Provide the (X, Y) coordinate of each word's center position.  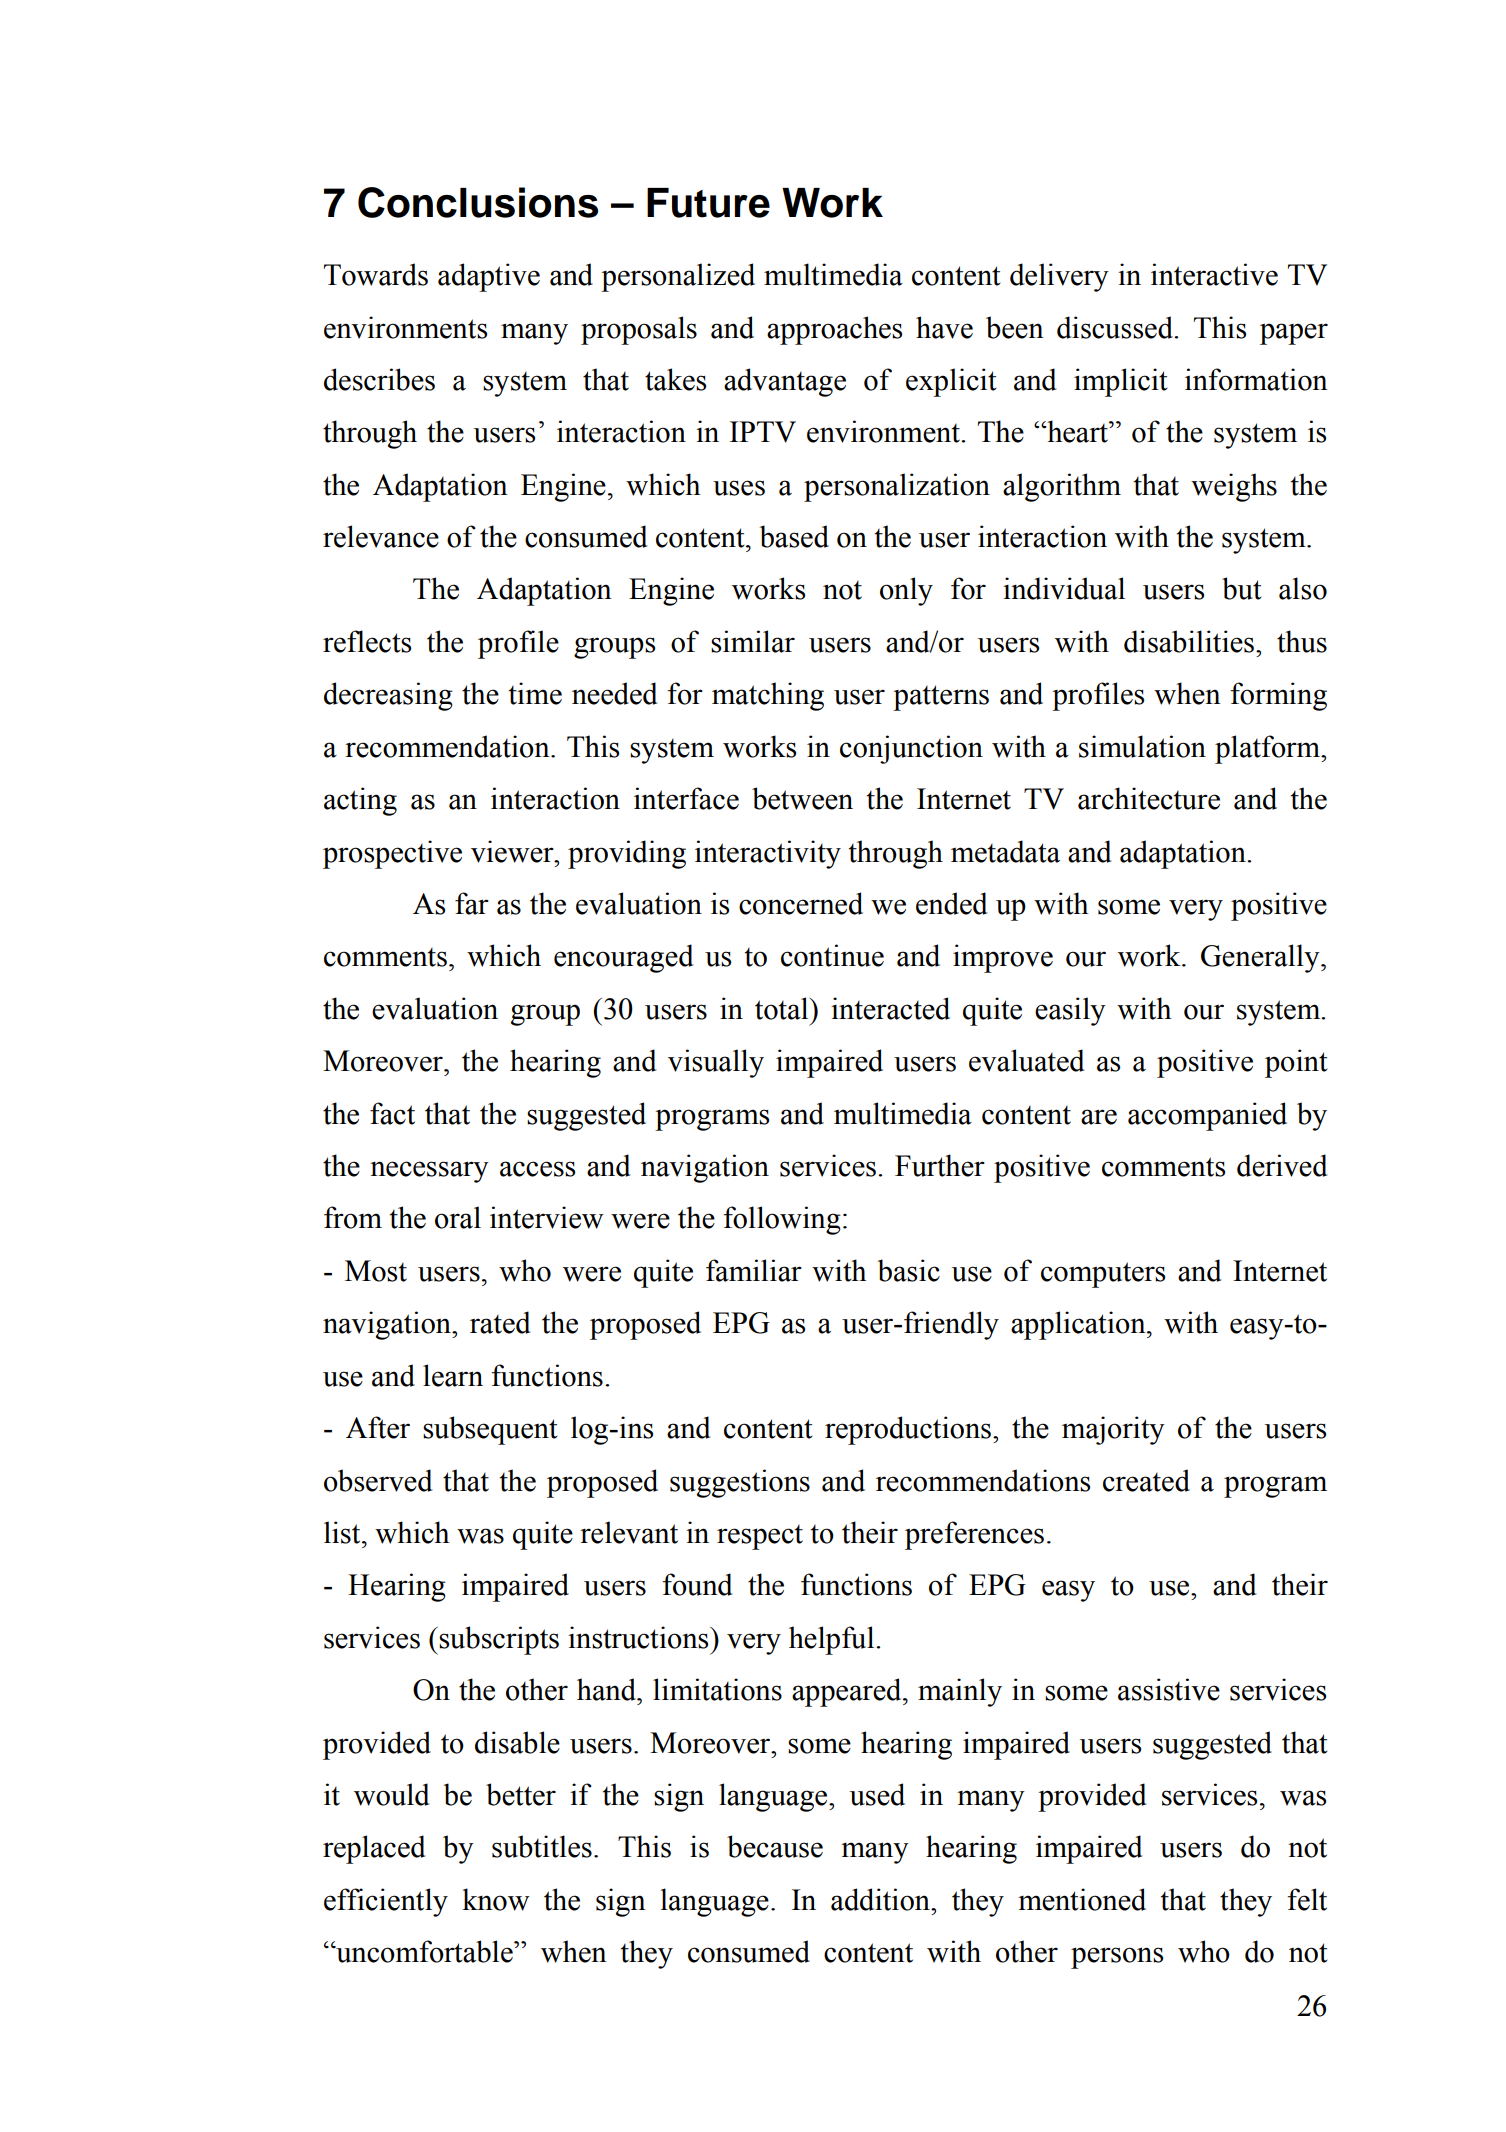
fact (392, 1113)
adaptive (489, 277)
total (783, 1008)
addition (881, 1899)
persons (1117, 1958)
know (496, 1899)
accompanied (1207, 1116)
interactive (1214, 274)
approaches (834, 330)
